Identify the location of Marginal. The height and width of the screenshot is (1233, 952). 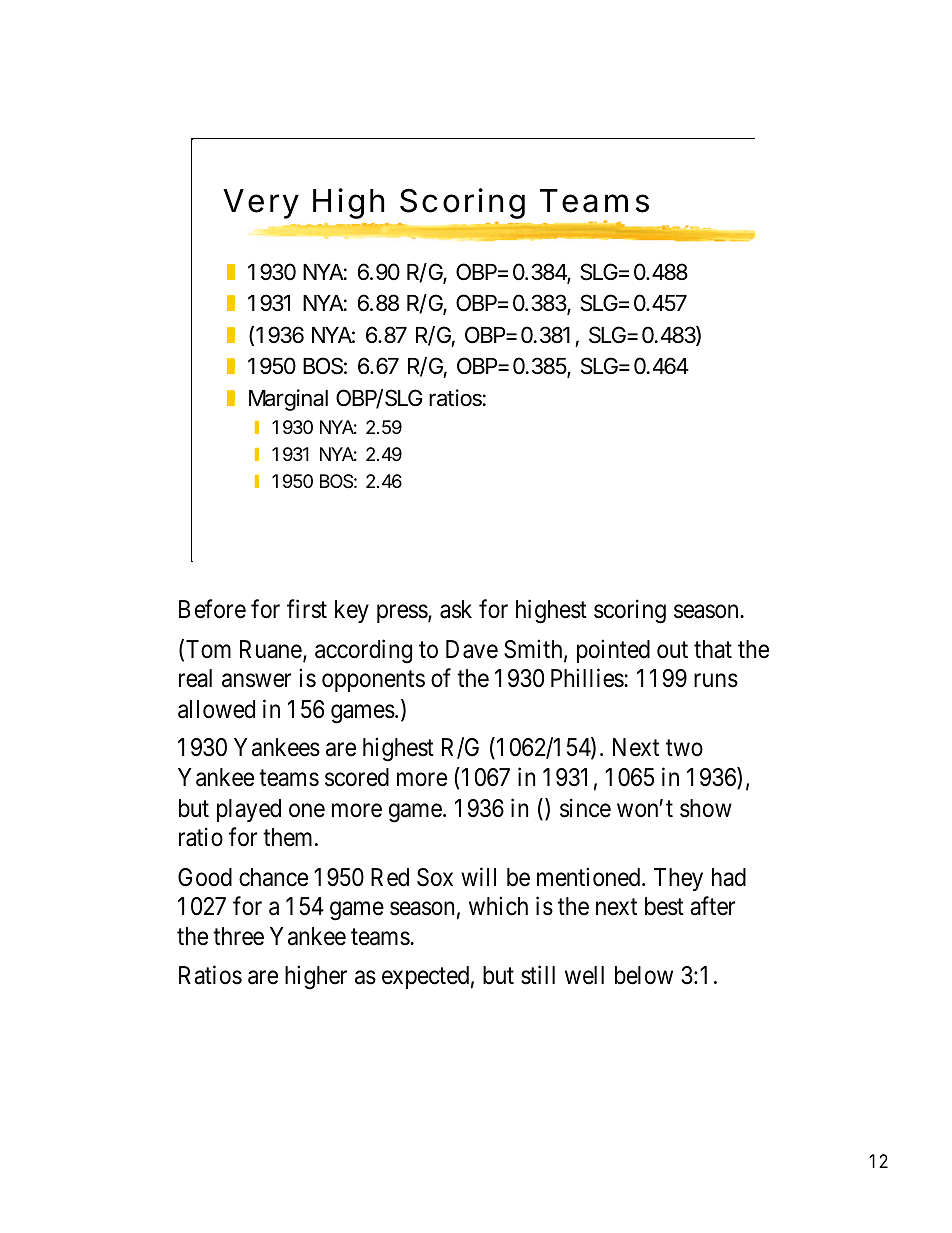
(288, 400).
